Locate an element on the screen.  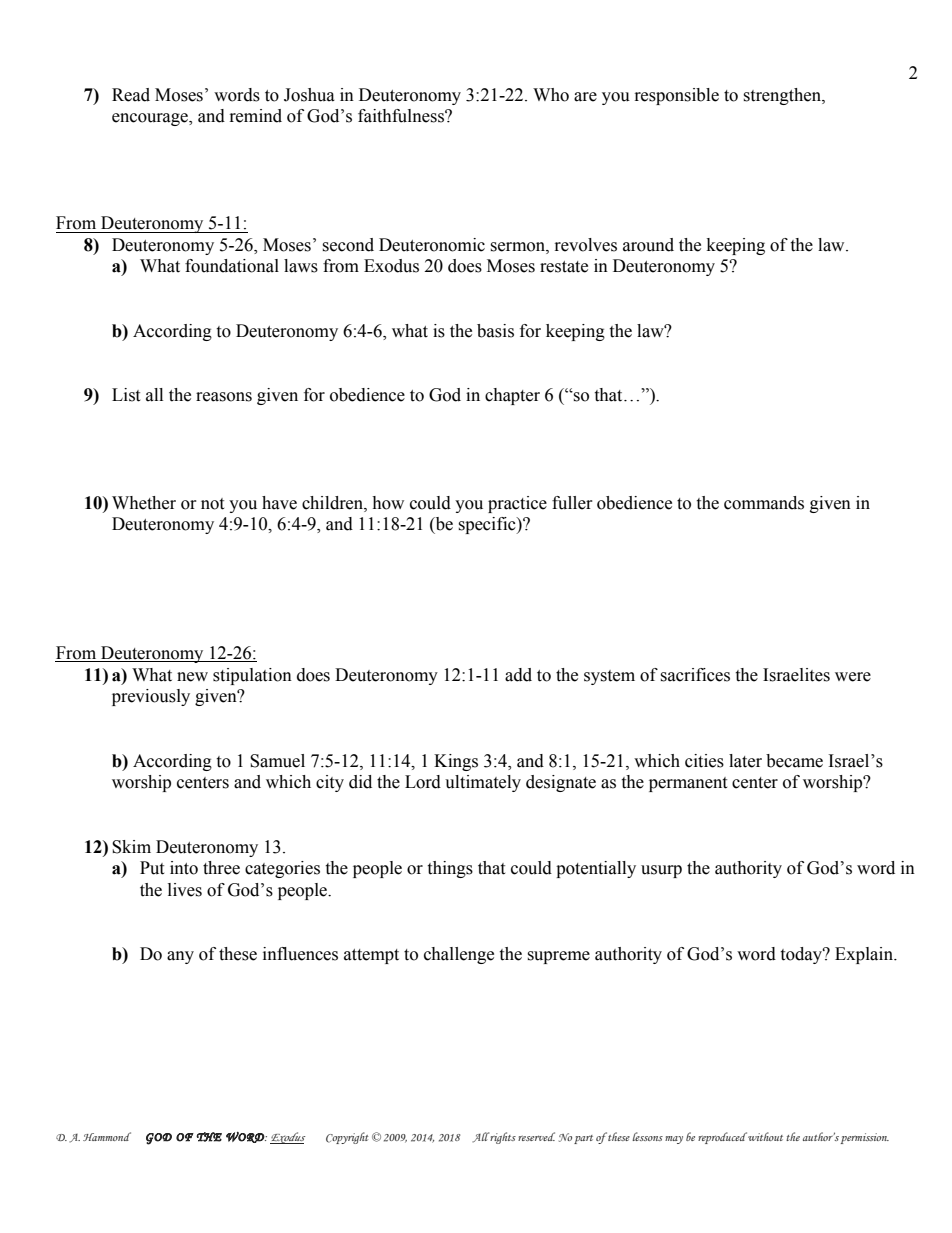
were is located at coordinates (853, 677).
